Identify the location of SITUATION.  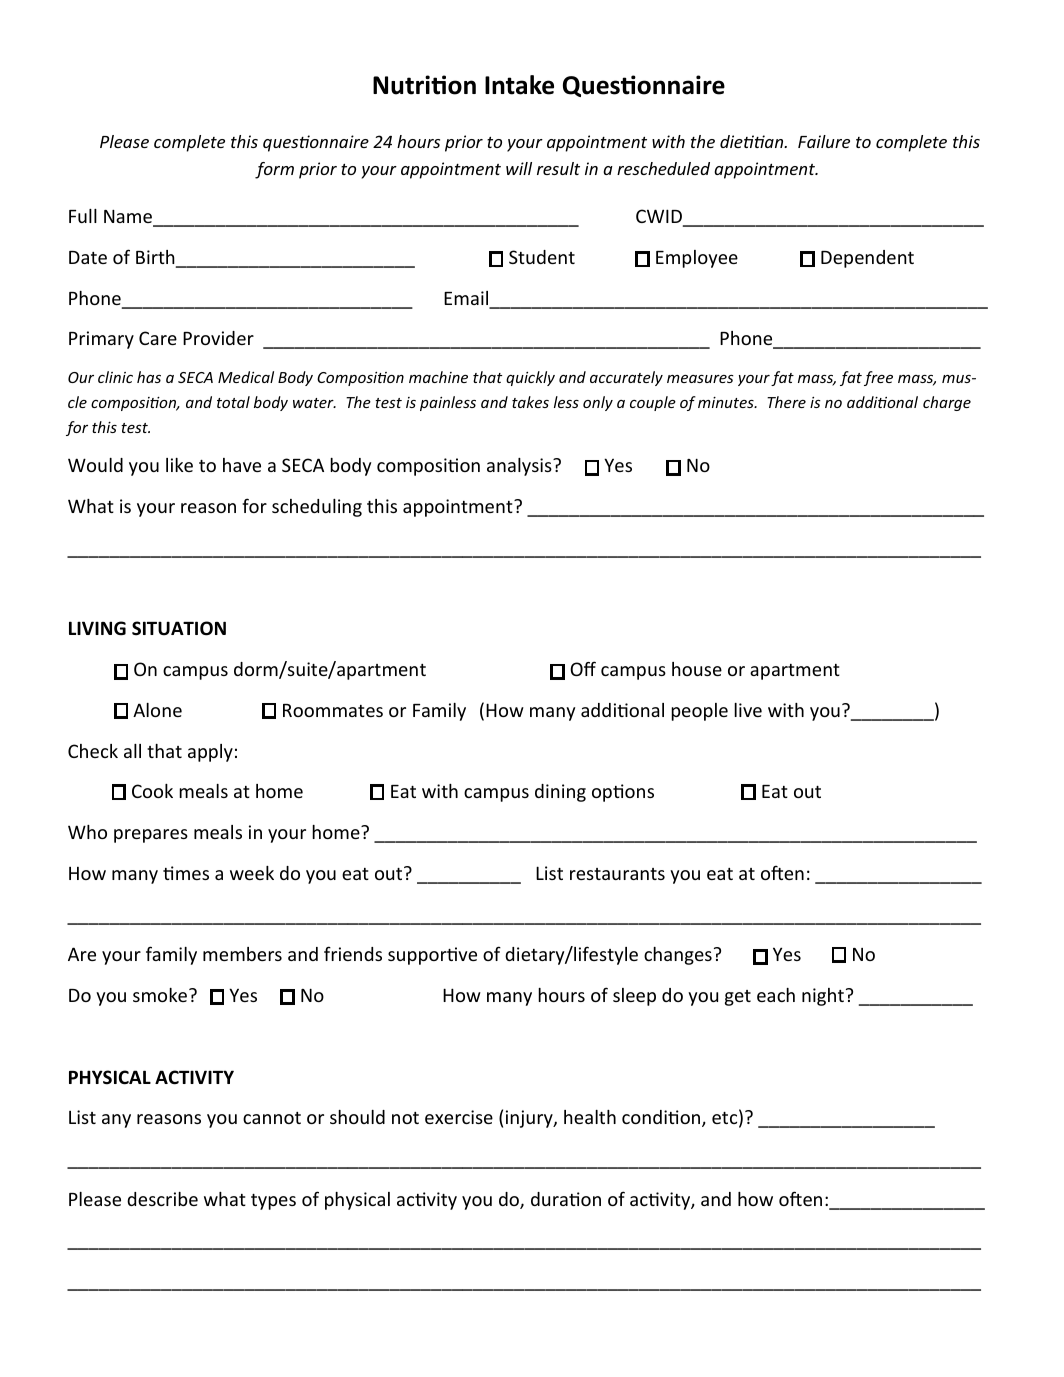
(179, 628).
